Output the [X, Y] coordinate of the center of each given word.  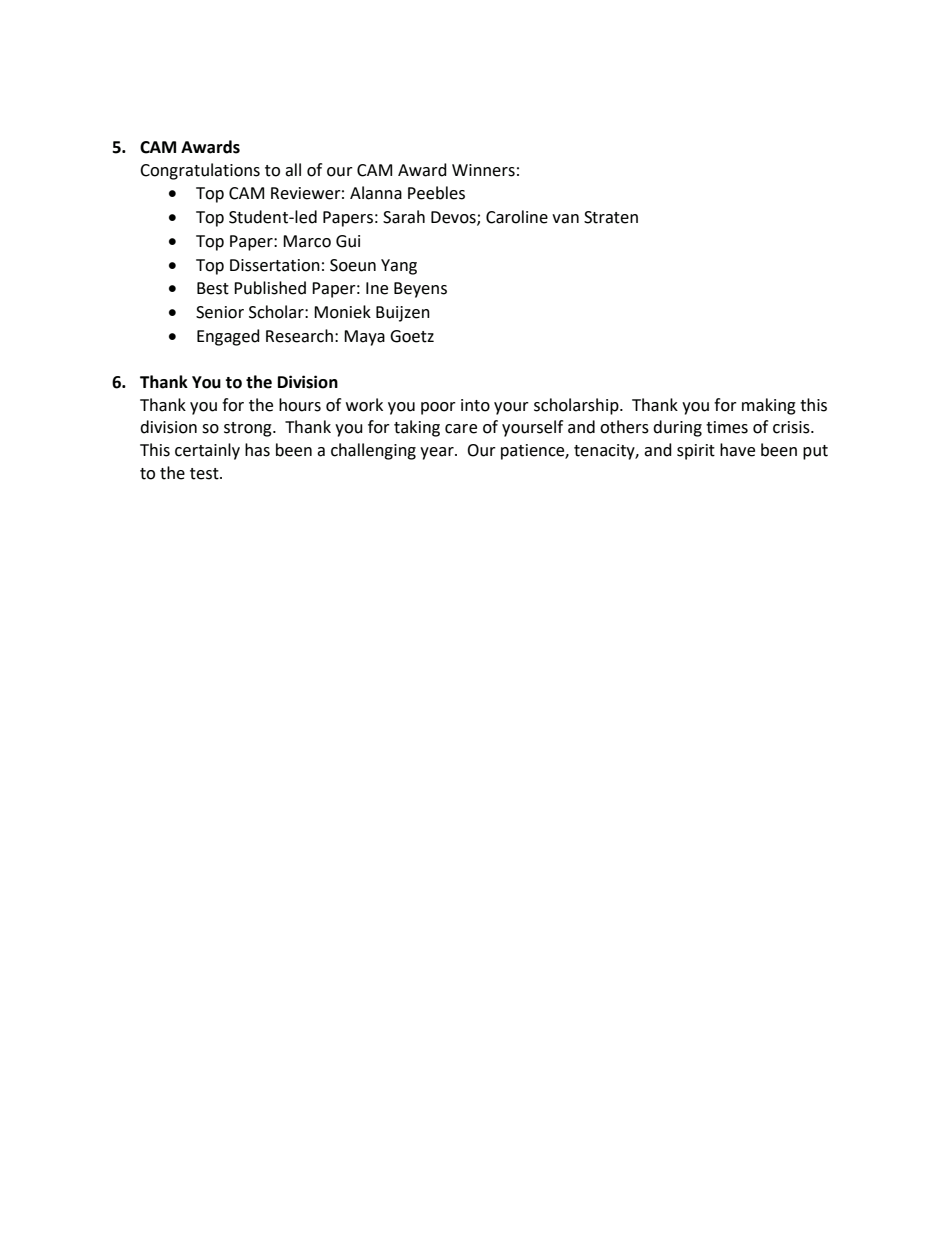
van [565, 219]
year [438, 453]
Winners [483, 170]
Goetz [412, 336]
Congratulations [200, 171]
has [257, 450]
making [769, 406]
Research [299, 336]
